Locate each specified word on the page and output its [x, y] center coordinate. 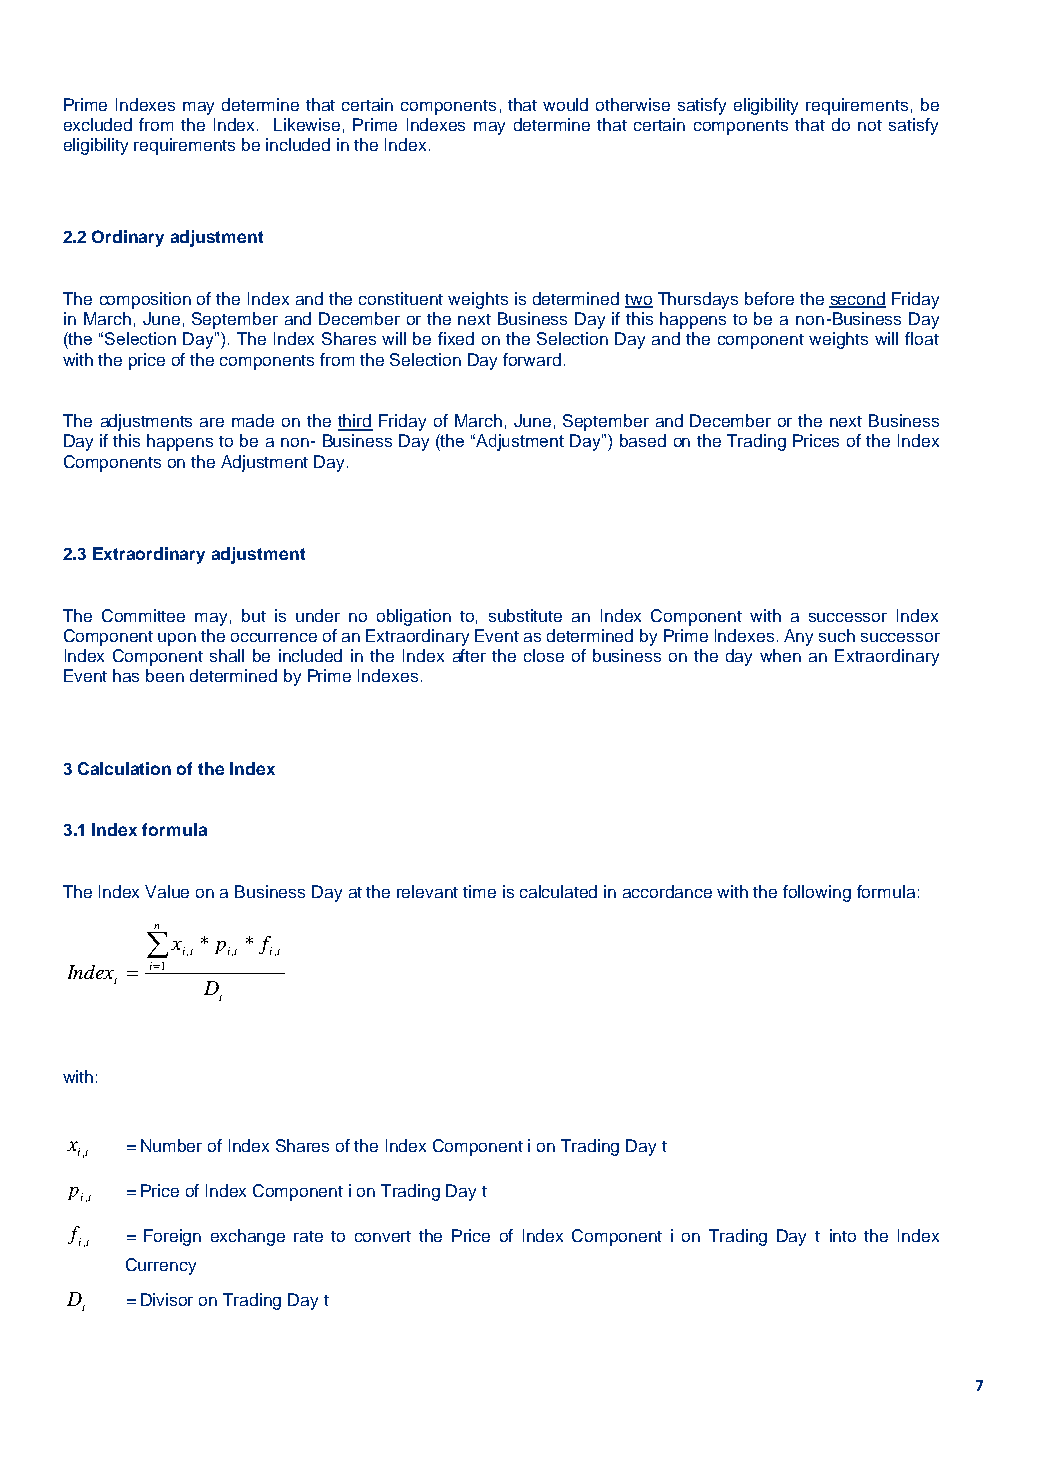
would [565, 104]
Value [167, 891]
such [837, 635]
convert [383, 1236]
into [843, 1235]
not [870, 125]
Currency [161, 1266]
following [817, 893]
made [253, 420]
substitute [525, 615]
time [479, 891]
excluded [98, 124]
